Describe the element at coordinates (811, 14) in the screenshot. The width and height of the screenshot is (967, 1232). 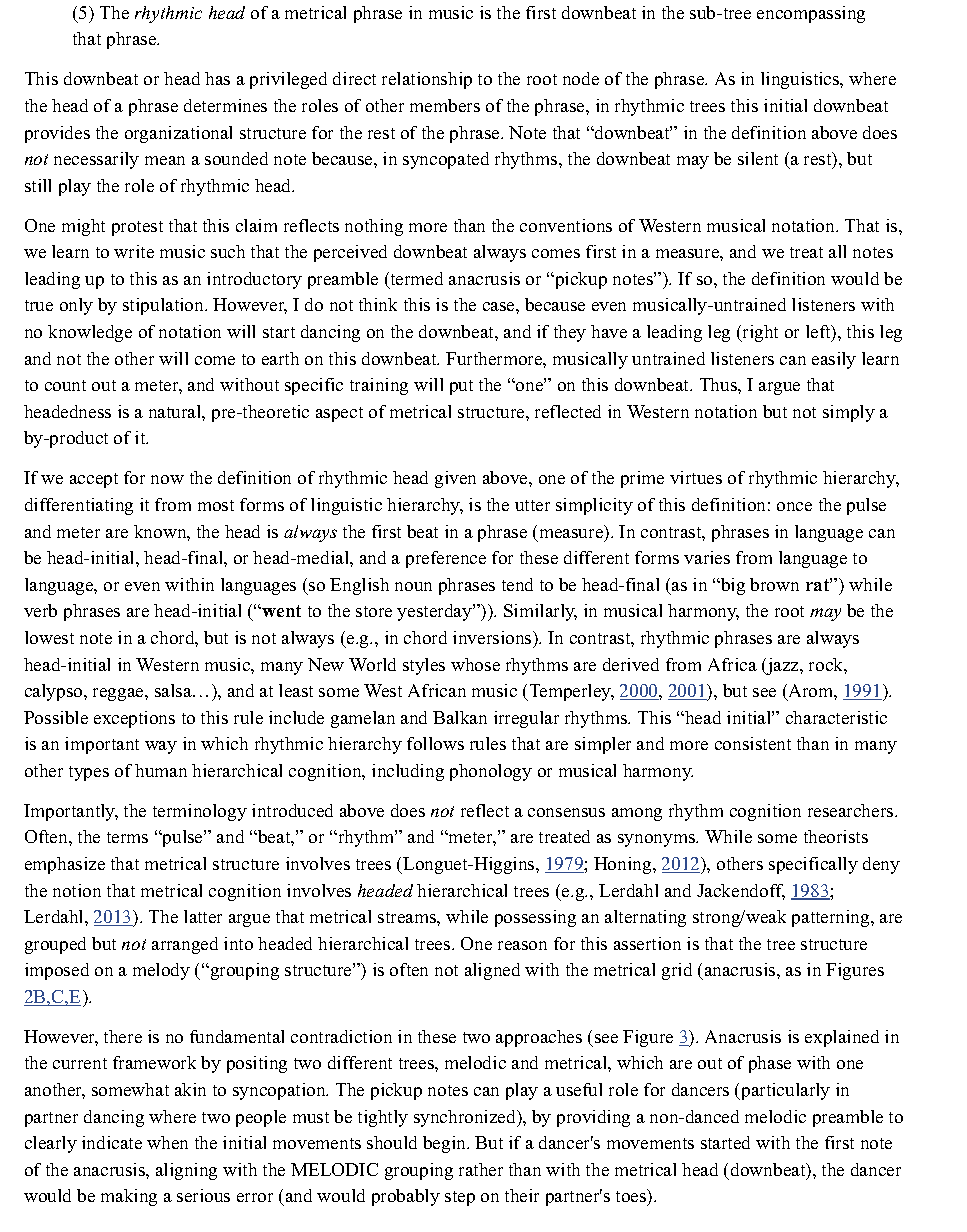
I see `encompassing` at that location.
